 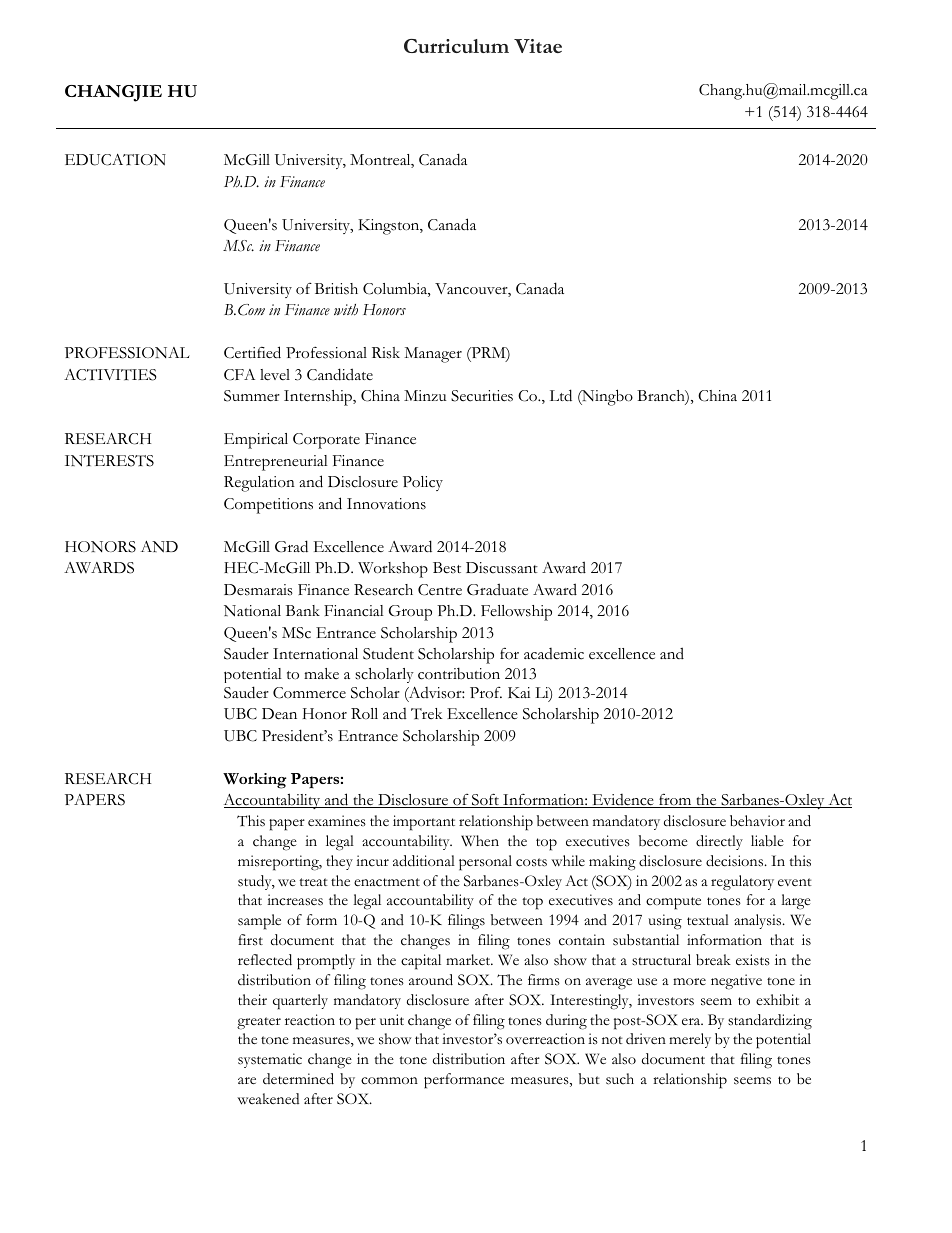 I want to click on Manager, so click(x=433, y=355).
